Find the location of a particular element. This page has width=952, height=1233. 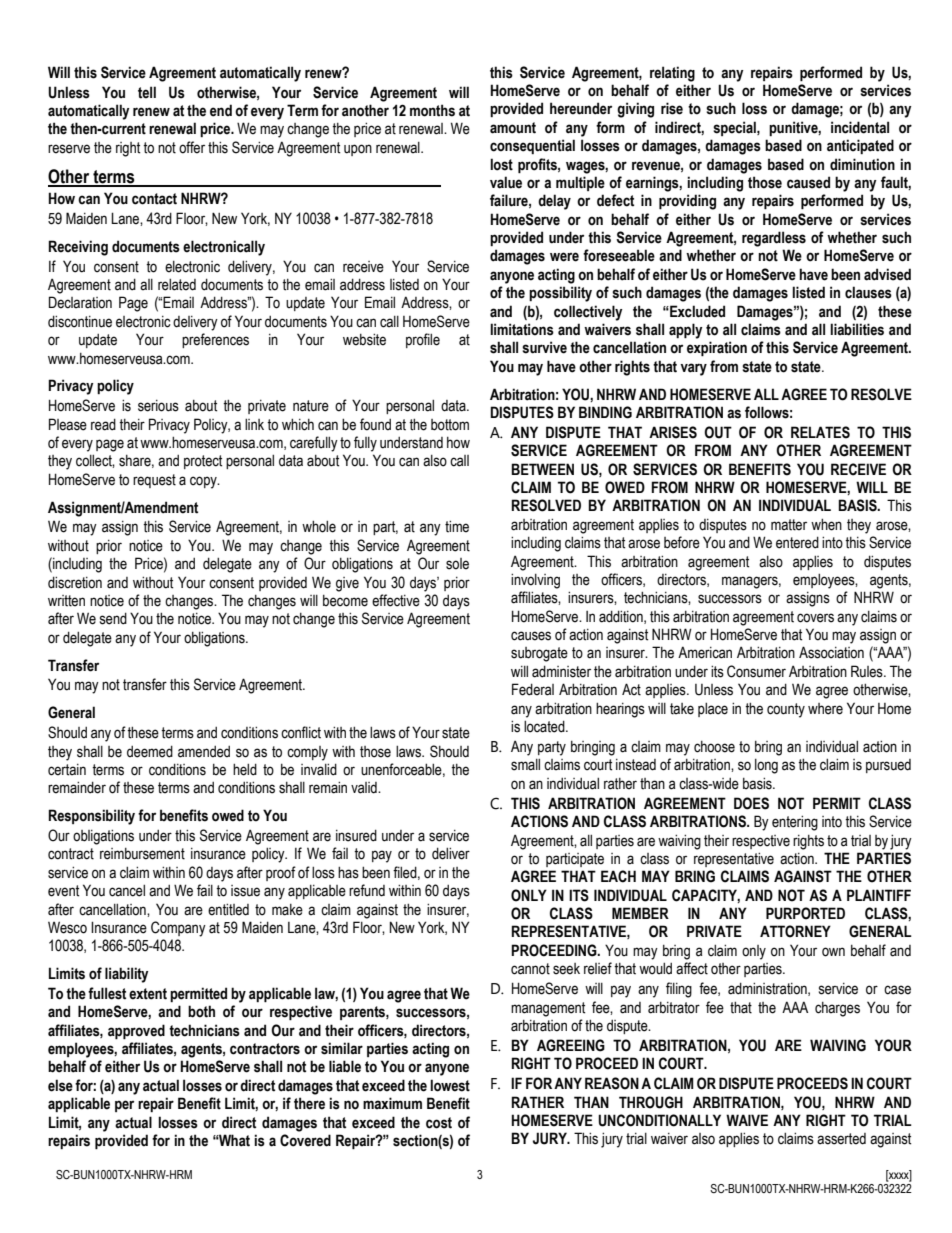

else is located at coordinates (60, 1085).
